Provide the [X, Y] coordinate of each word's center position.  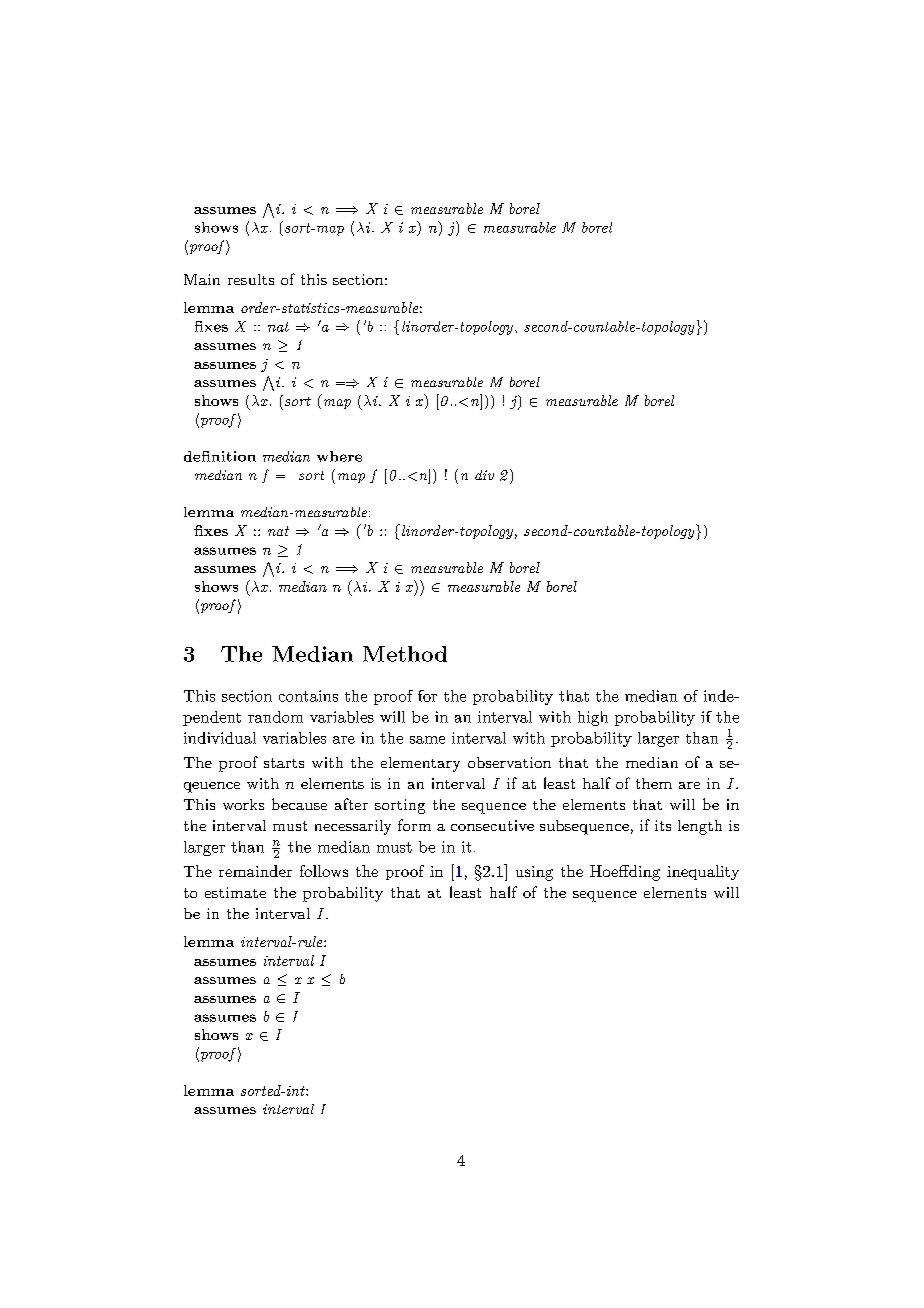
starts [284, 763]
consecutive [492, 825]
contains [308, 696]
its [663, 825]
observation [509, 762]
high [593, 718]
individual [220, 738]
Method [405, 654]
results [251, 279]
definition [220, 456]
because [299, 804]
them [654, 783]
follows [324, 871]
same [427, 740]
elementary [420, 764]
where [339, 456]
